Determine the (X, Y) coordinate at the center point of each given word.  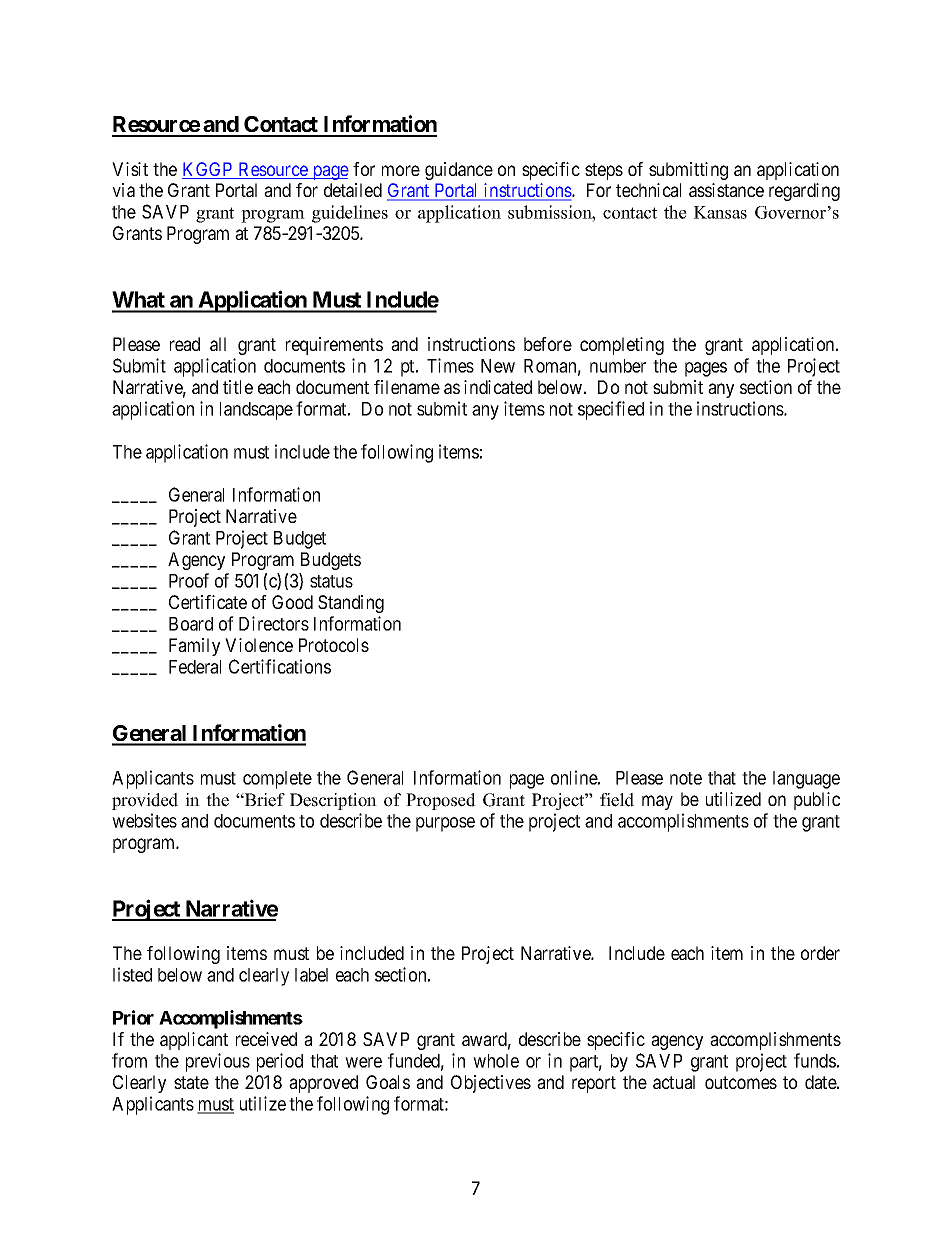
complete (277, 780)
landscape (256, 411)
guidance (459, 171)
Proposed (441, 801)
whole (496, 1061)
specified (611, 410)
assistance (726, 190)
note (686, 778)
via (123, 190)
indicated (498, 387)
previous (218, 1062)
